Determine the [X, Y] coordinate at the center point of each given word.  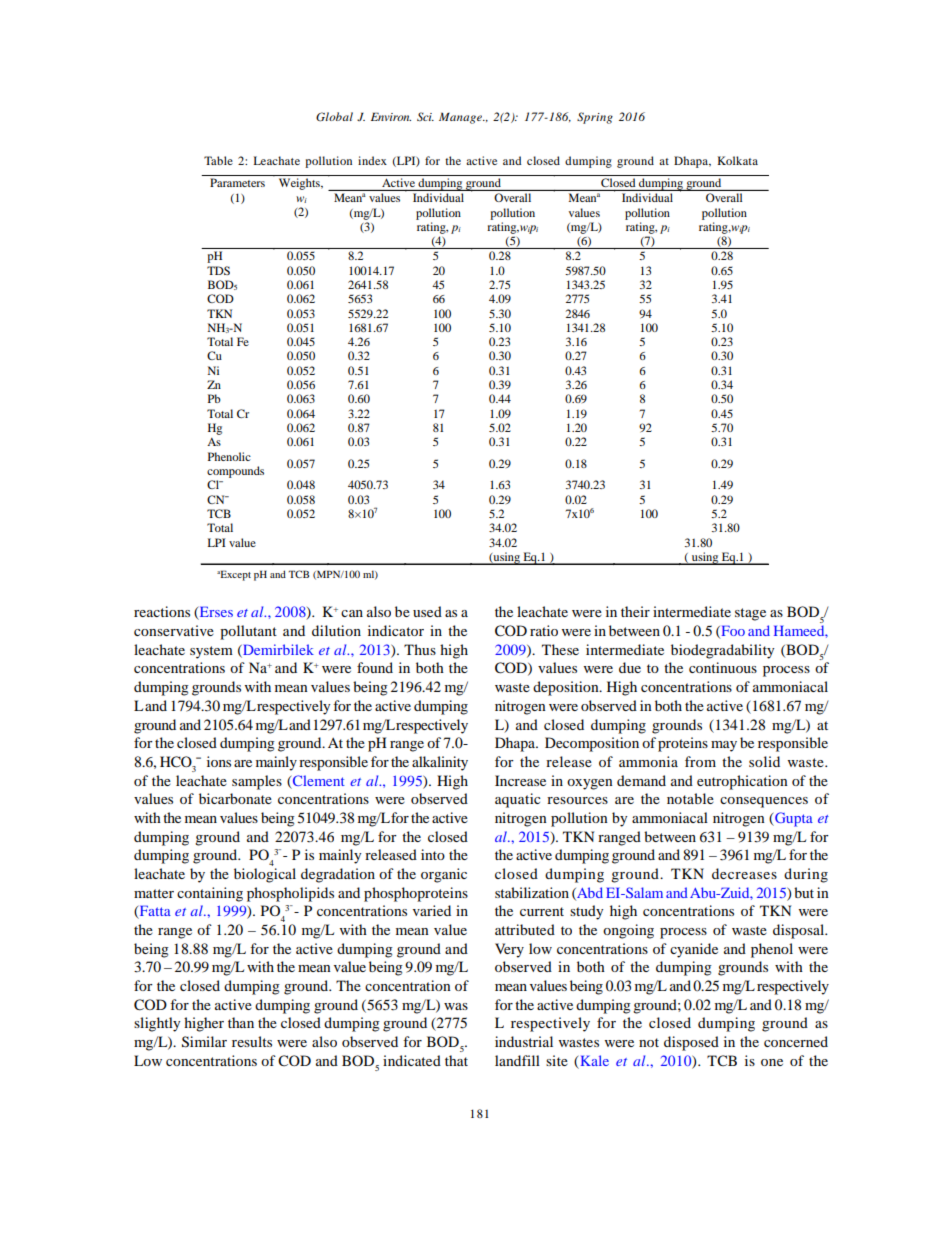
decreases [744, 873]
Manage [462, 118]
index [372, 160]
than [241, 1022]
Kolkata [737, 160]
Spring [595, 118]
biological [265, 875]
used [427, 611]
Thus [420, 649]
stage [750, 614]
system [211, 652]
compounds [235, 472]
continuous [723, 667]
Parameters [237, 182]
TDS [218, 270]
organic [444, 875]
